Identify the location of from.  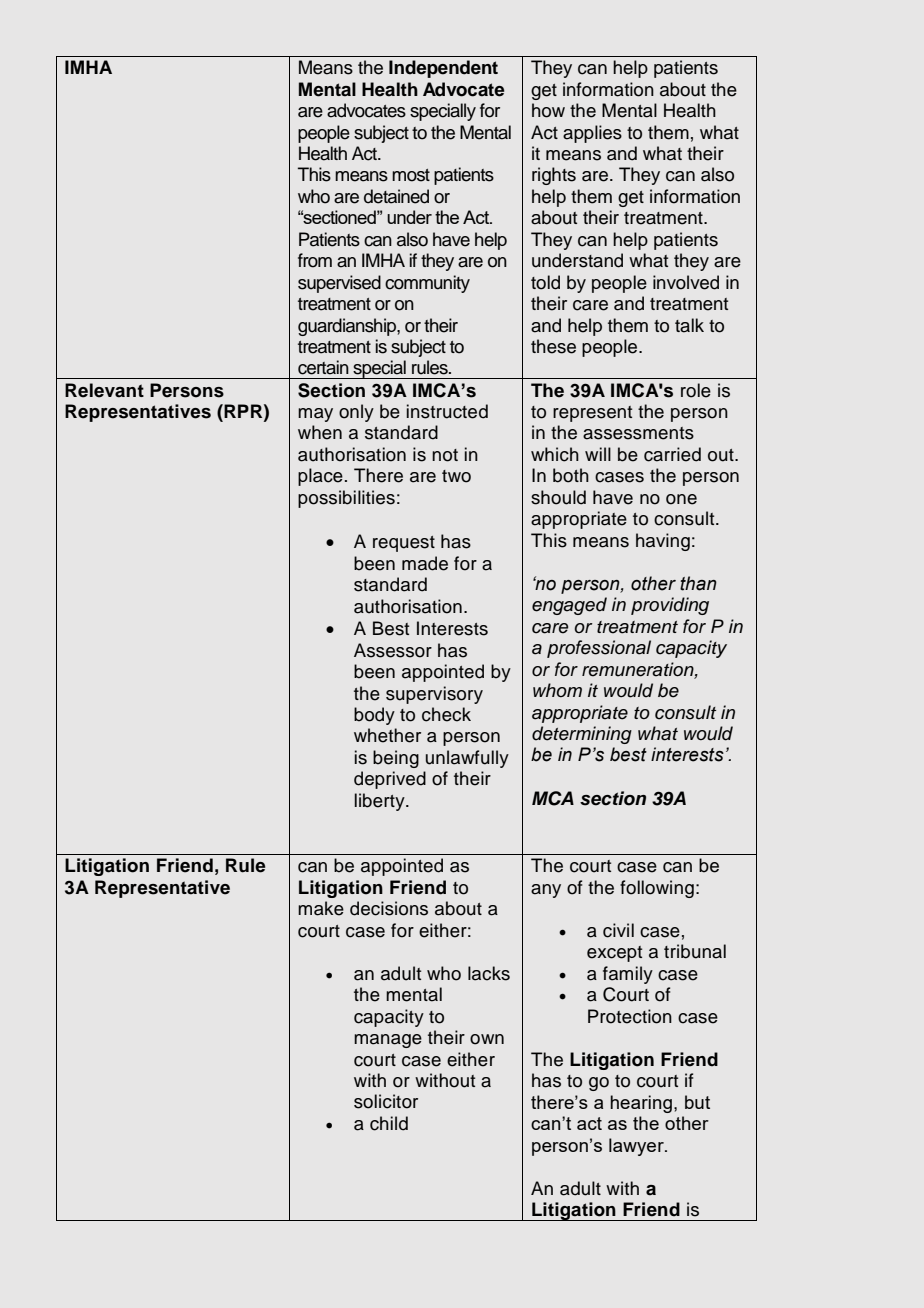
(315, 260).
